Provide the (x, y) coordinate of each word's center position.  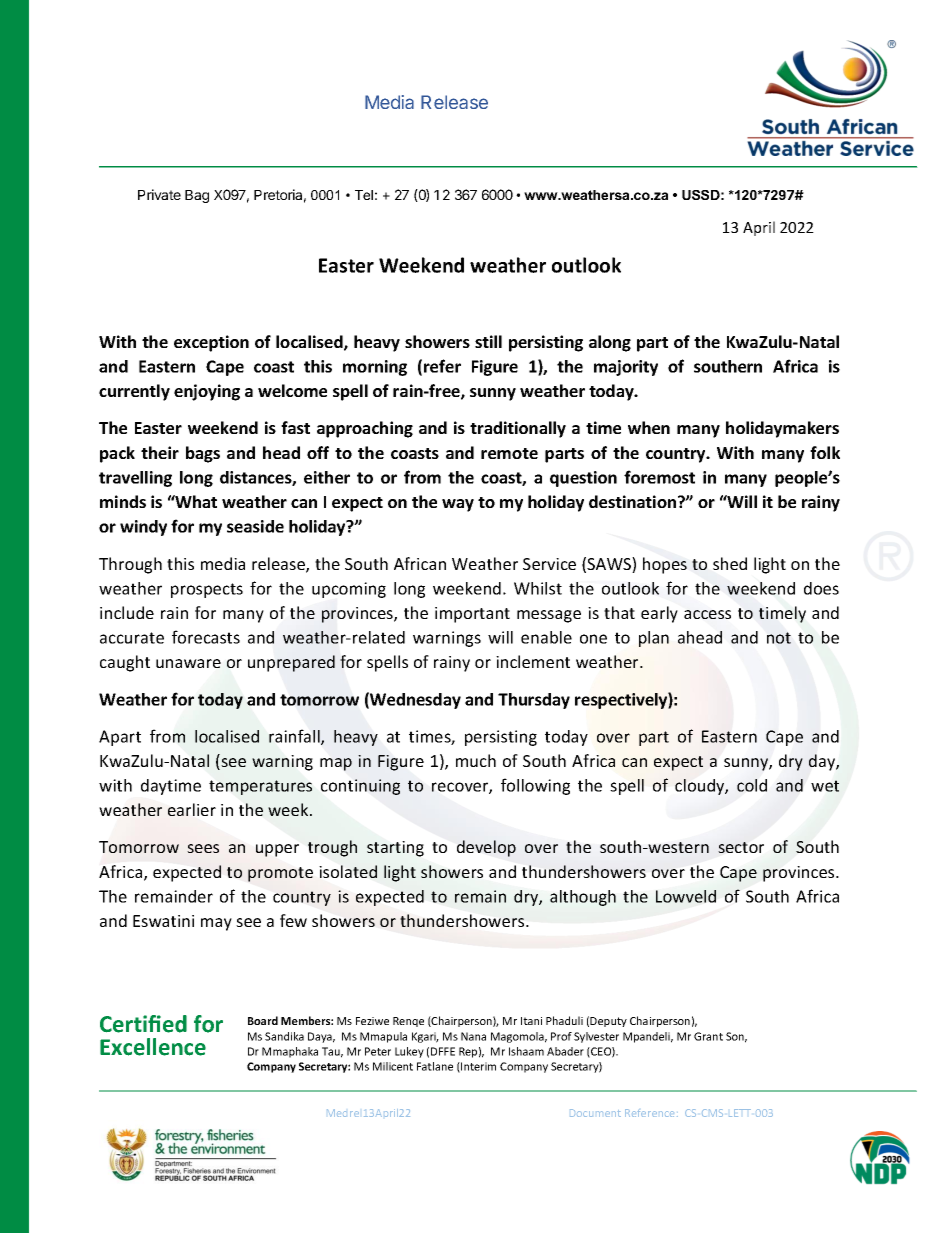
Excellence (153, 1047)
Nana (473, 1036)
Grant (708, 1036)
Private (159, 194)
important (472, 615)
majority (626, 368)
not (779, 638)
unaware (188, 663)
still (488, 341)
